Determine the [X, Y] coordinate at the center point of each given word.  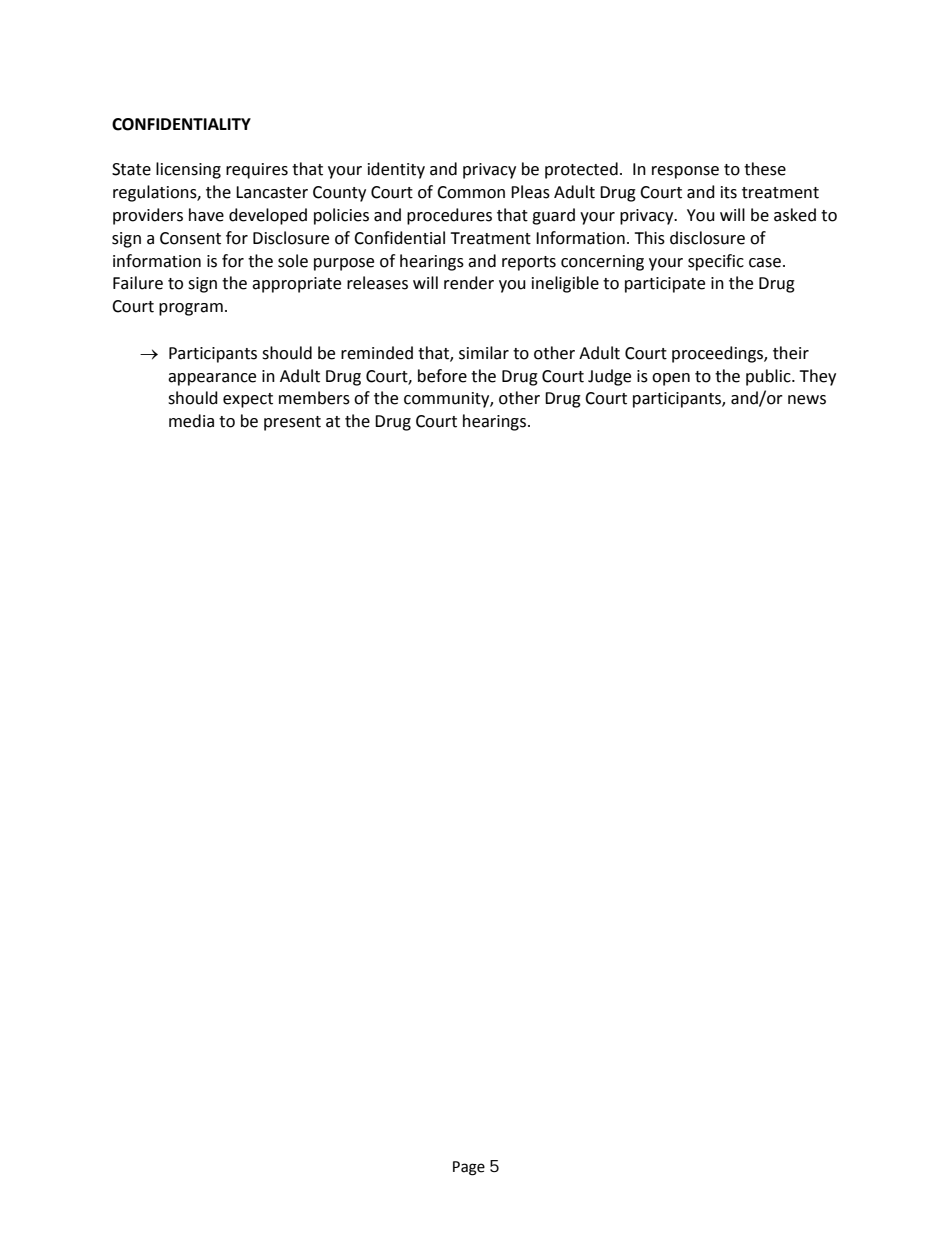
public [769, 377]
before [442, 376]
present [292, 423]
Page [469, 1168]
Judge [609, 377]
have [206, 215]
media [191, 421]
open [671, 379]
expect [248, 400]
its [729, 192]
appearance [212, 379]
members [314, 398]
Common [471, 192]
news [807, 400]
